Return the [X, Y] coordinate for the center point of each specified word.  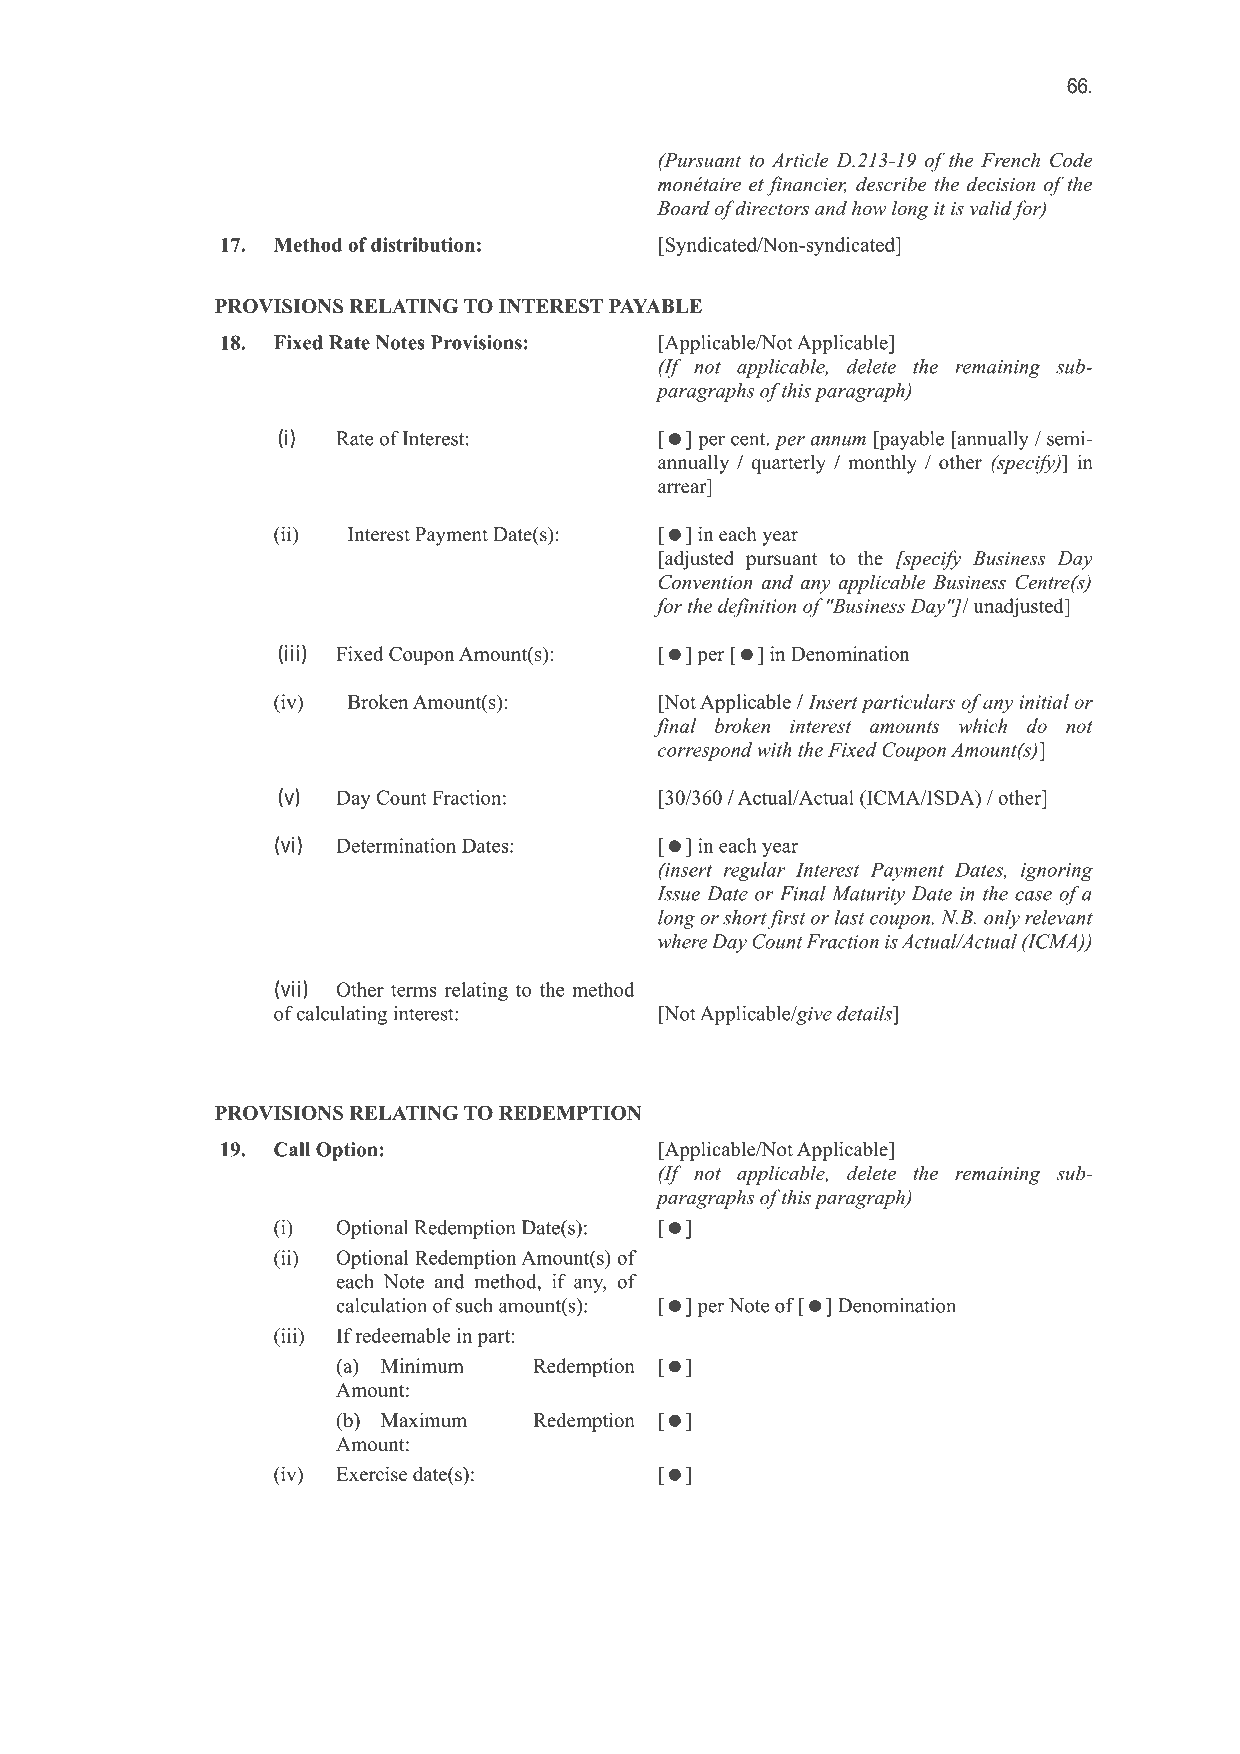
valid [992, 209]
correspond [705, 751]
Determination [396, 845]
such [474, 1305]
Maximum [424, 1420]
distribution [423, 244]
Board [683, 207]
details [865, 1013]
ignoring [1057, 872]
